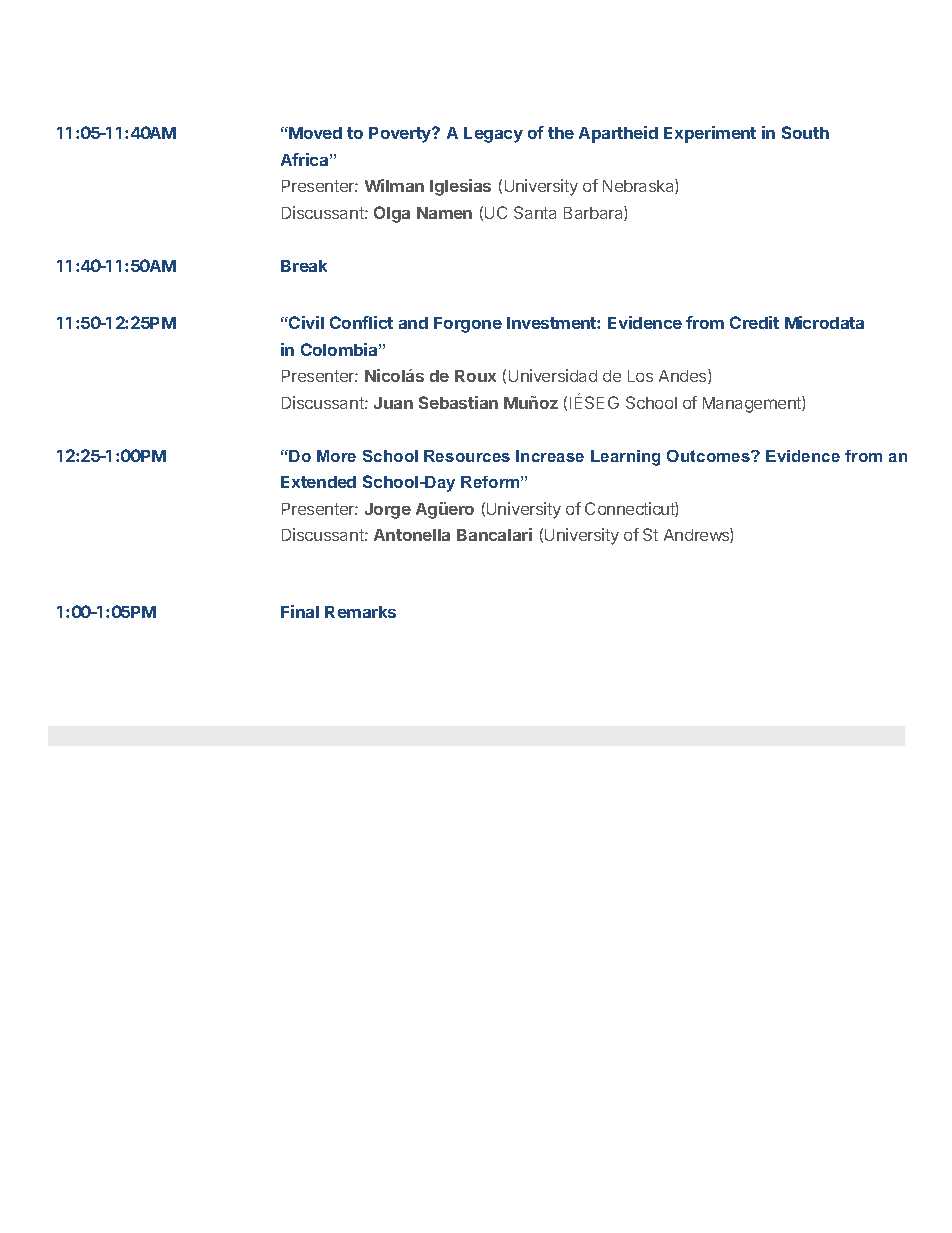  Describe the element at coordinates (710, 134) in the document. I see `Experiment` at that location.
